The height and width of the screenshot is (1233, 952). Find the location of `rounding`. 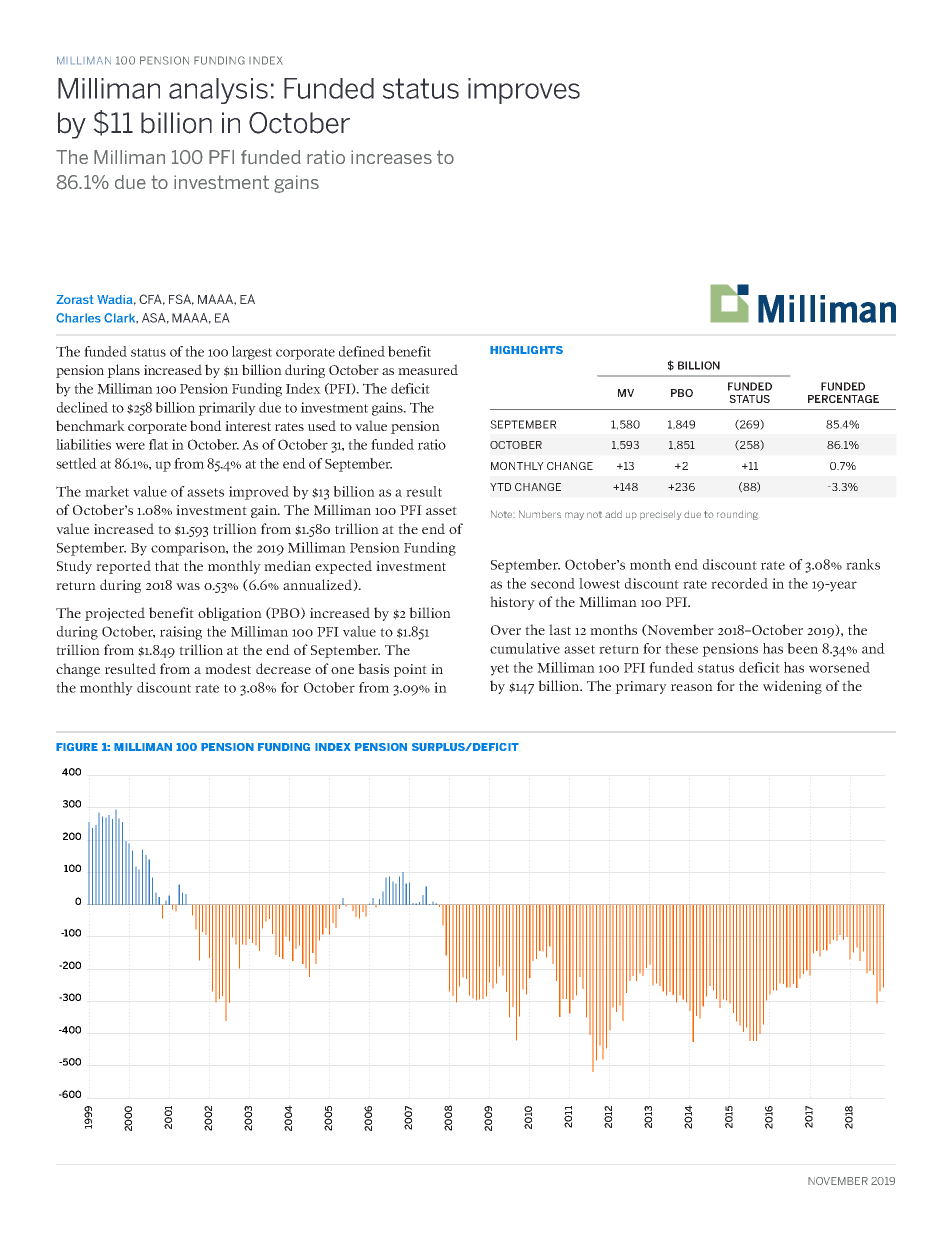

rounding is located at coordinates (737, 515).
